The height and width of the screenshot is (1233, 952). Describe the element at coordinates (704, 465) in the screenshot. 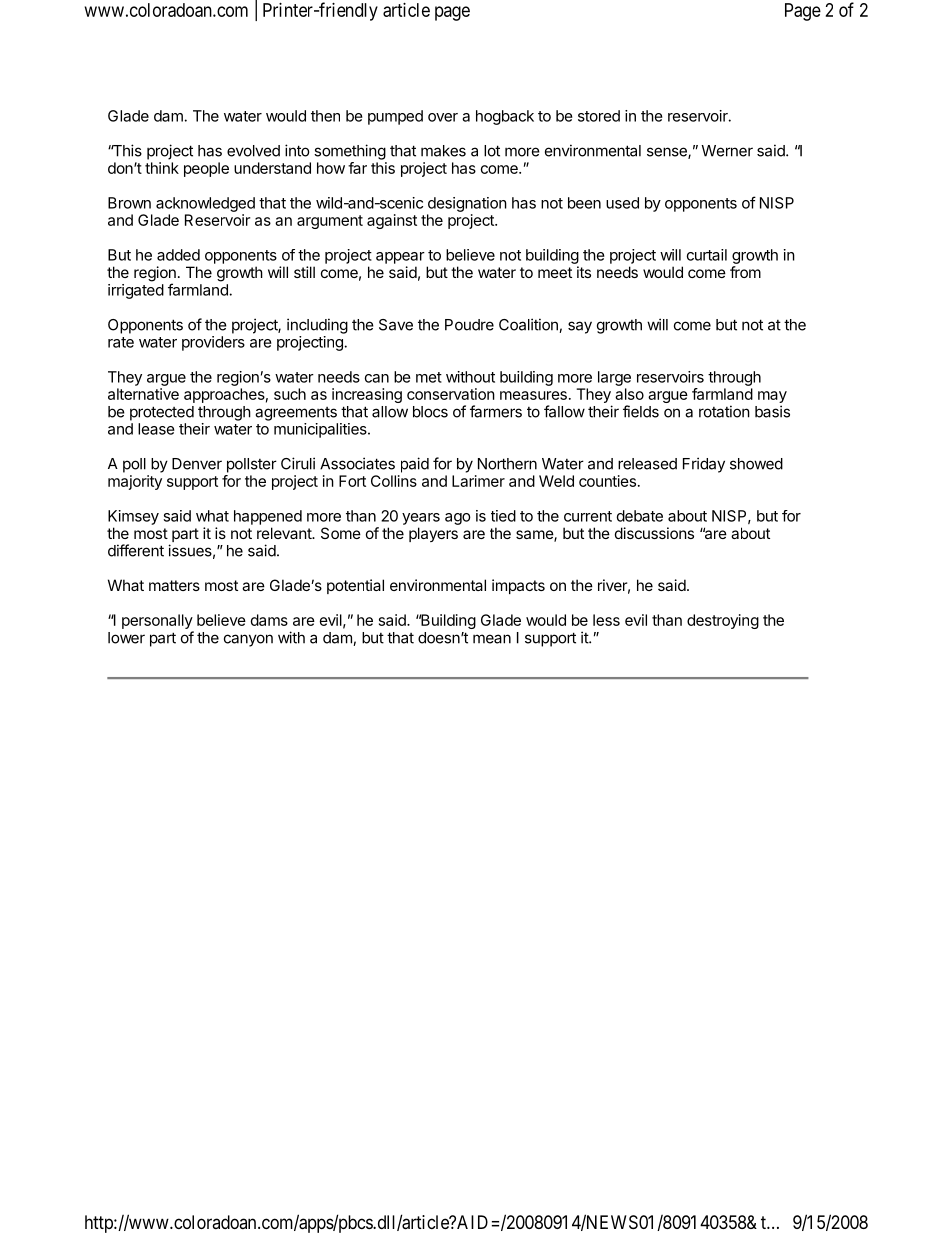

I see `Friday` at that location.
